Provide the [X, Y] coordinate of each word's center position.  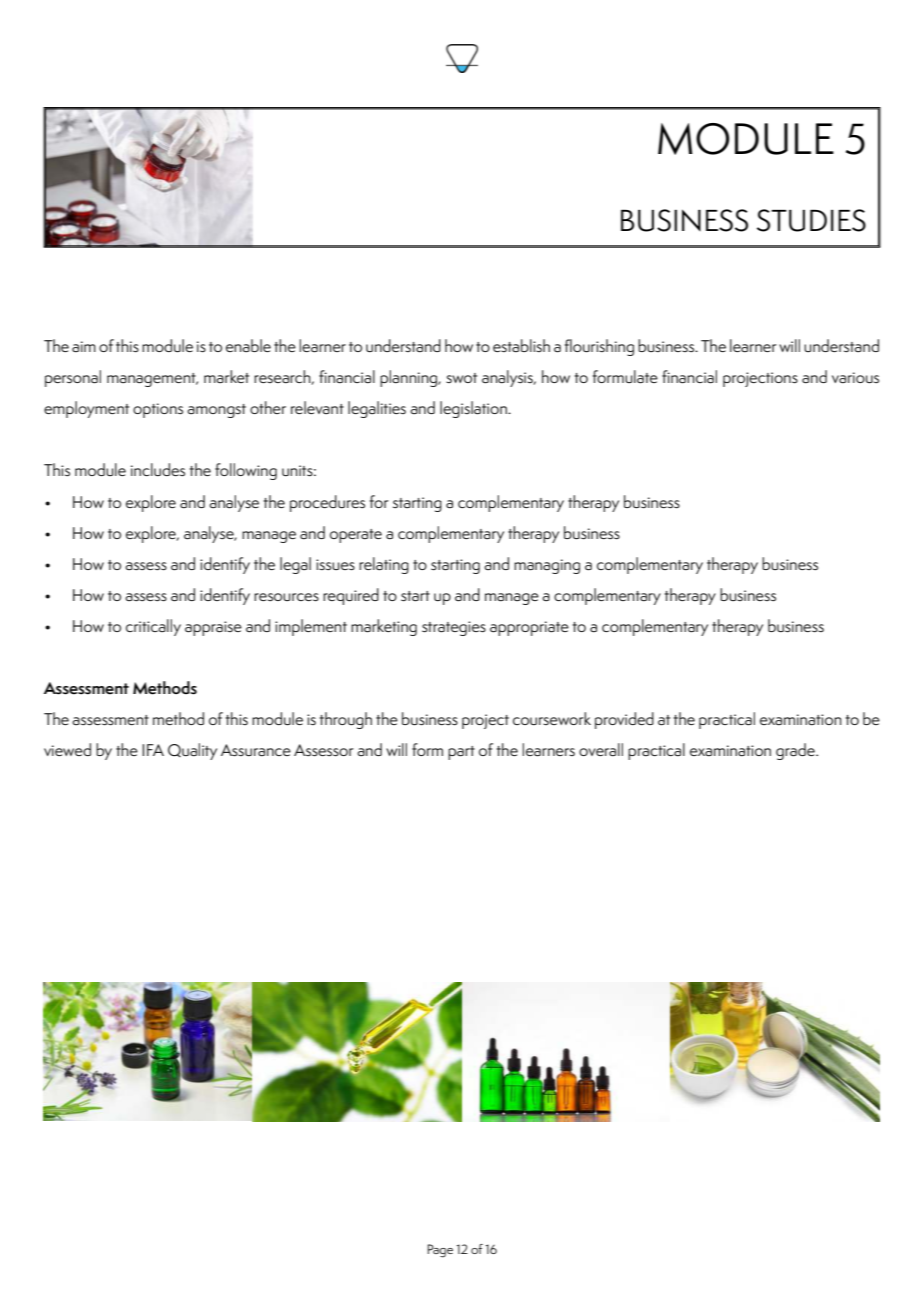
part [461, 753]
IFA [153, 750]
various [855, 378]
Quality [192, 751]
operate [356, 536]
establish [521, 346]
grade [796, 751]
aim [84, 347]
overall [601, 750]
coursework [552, 718]
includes [158, 470]
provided [624, 720]
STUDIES [811, 220]
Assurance [256, 750]
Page [440, 1251]
